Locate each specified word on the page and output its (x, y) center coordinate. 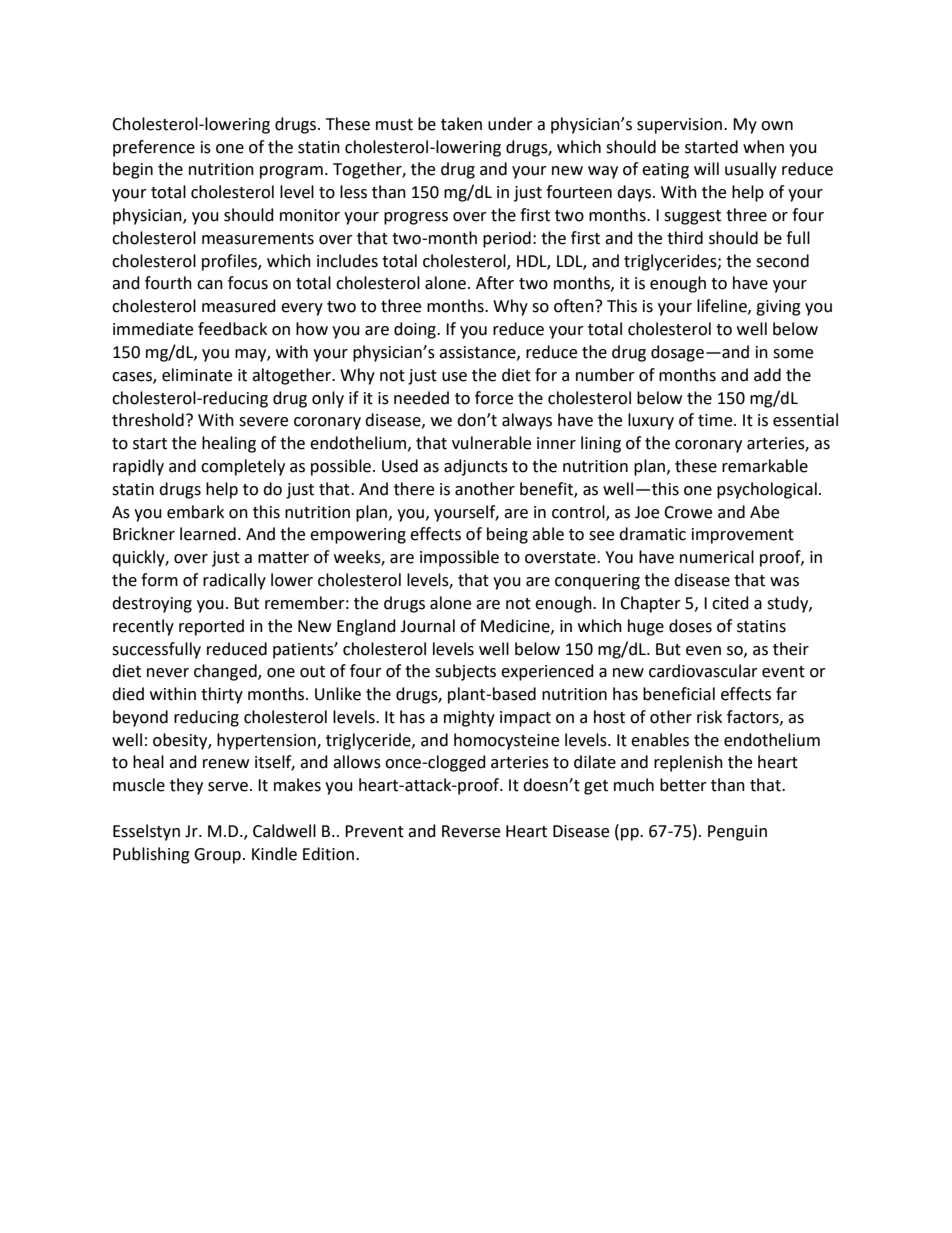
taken (461, 124)
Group (217, 856)
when (763, 147)
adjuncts (476, 467)
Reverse (471, 831)
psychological (767, 490)
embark (195, 512)
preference (154, 148)
